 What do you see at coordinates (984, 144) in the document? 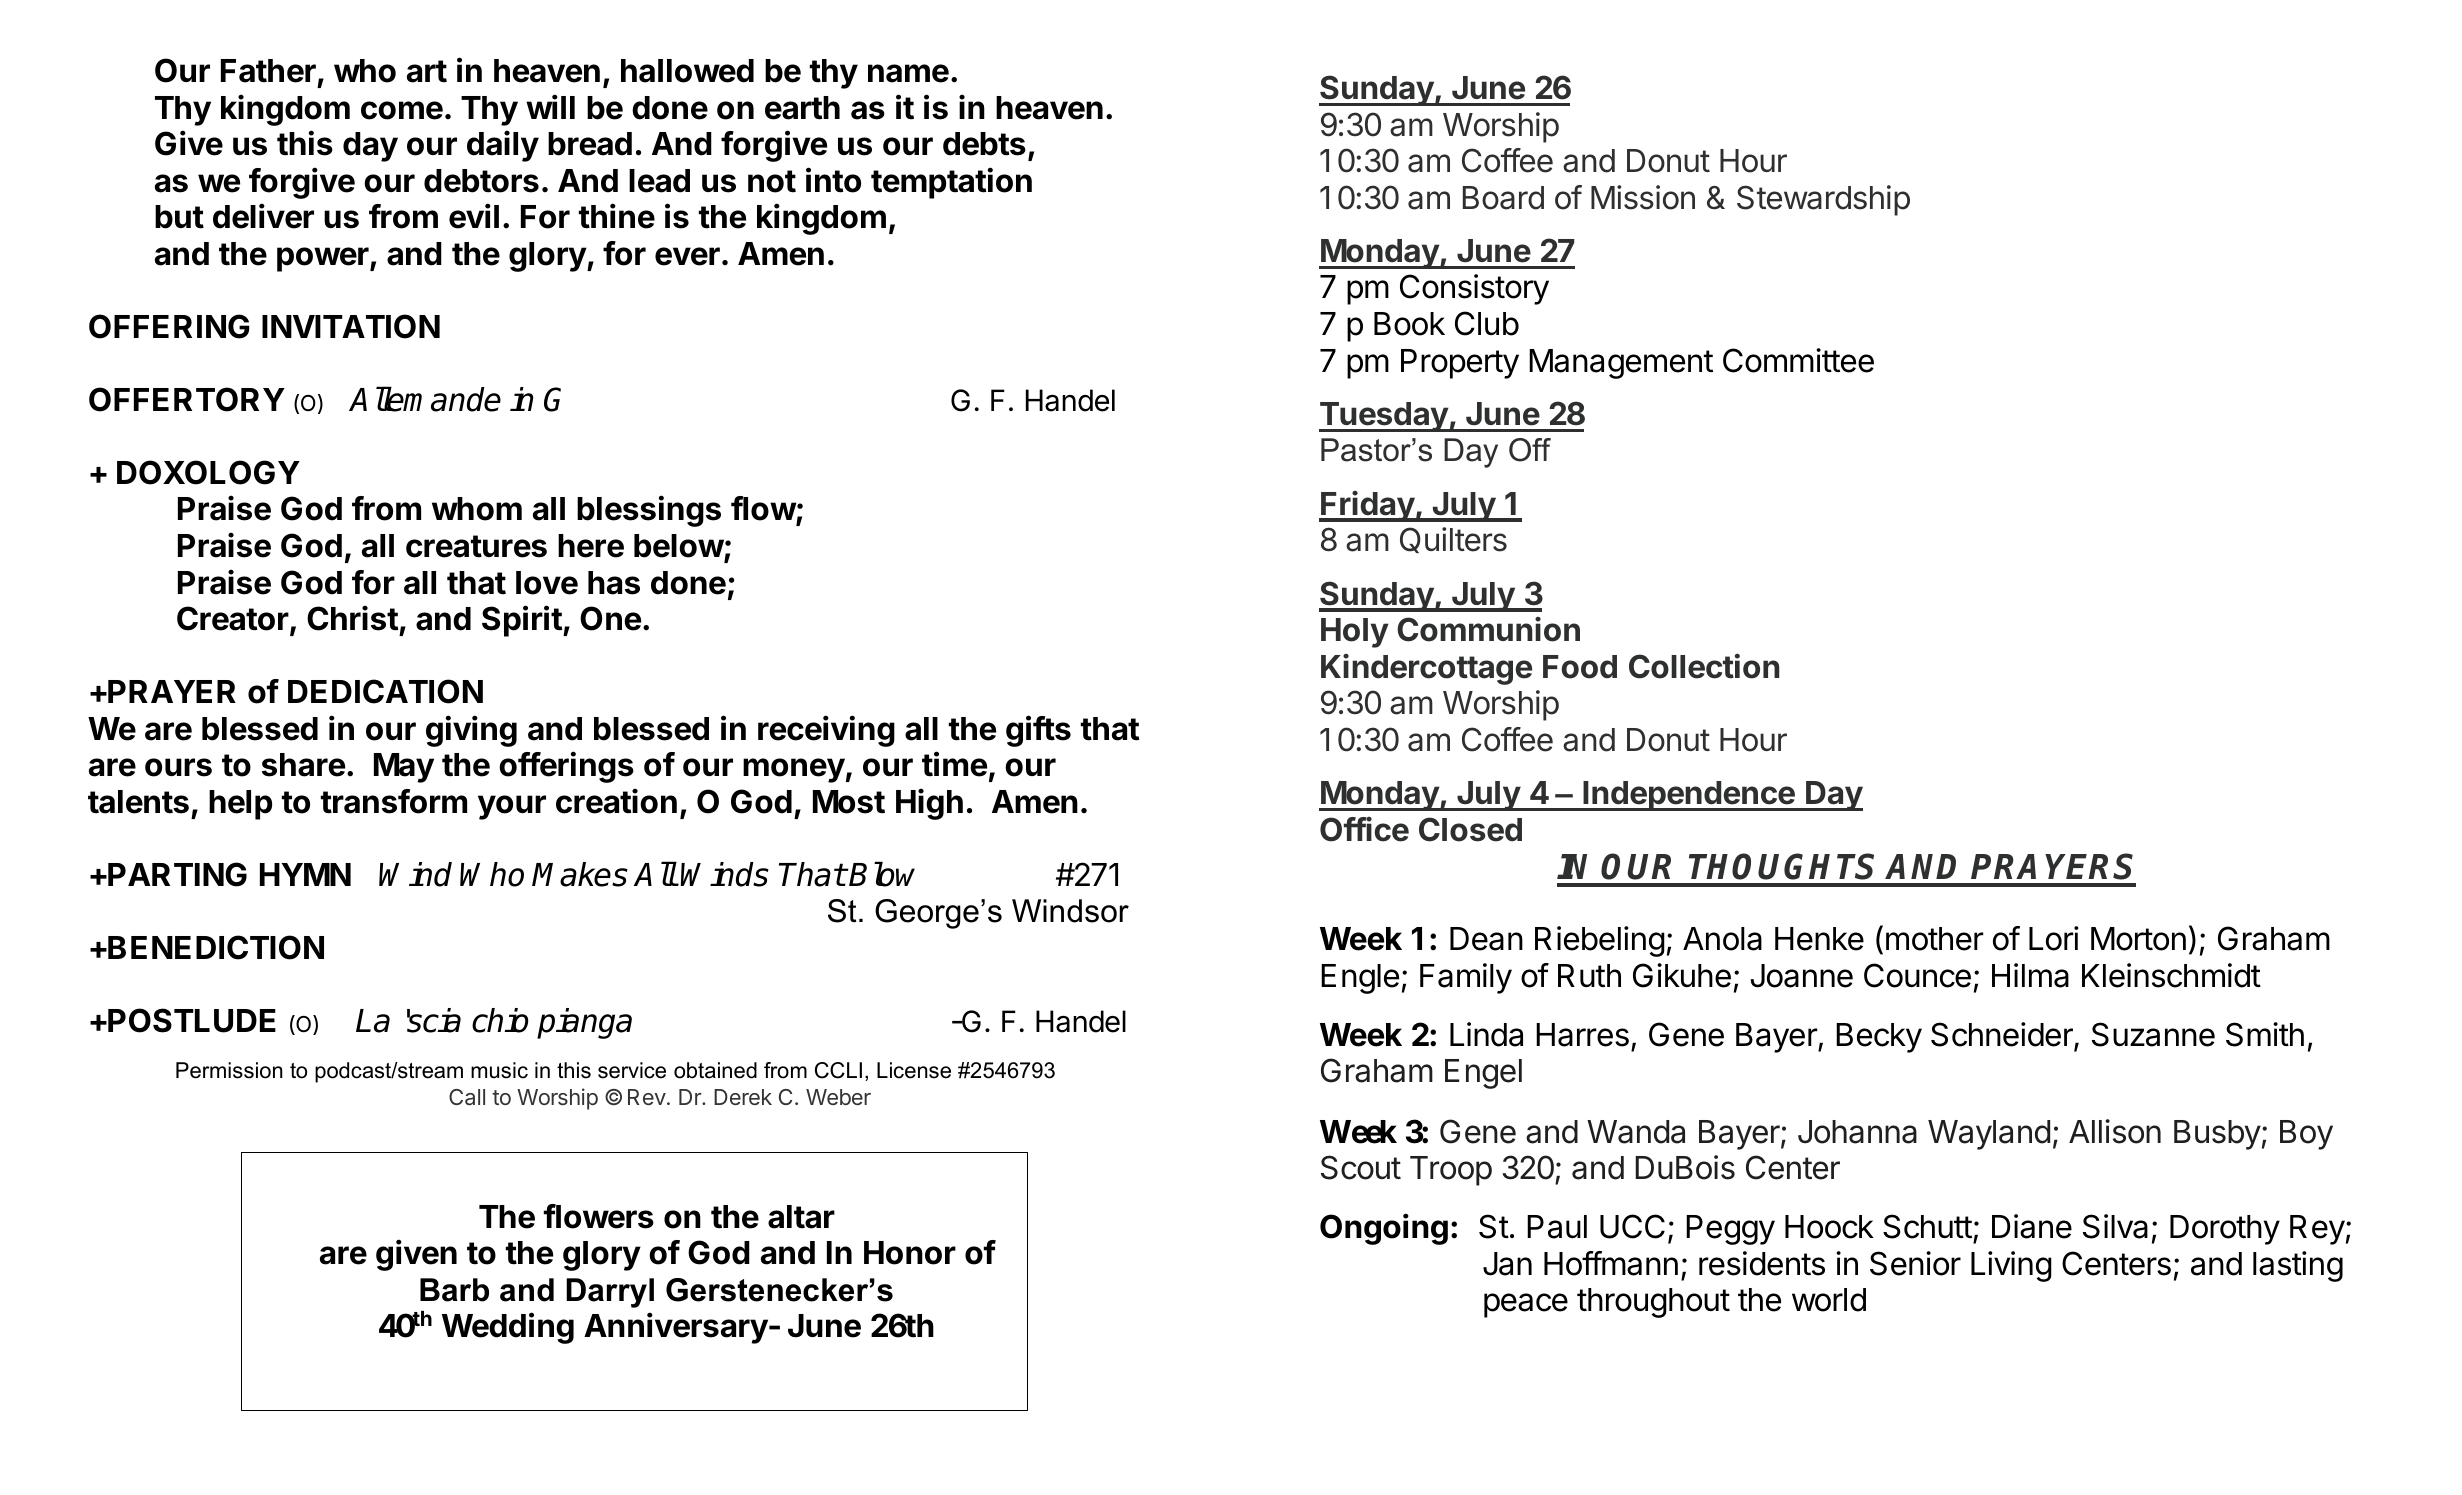
I see `debts` at bounding box center [984, 144].
